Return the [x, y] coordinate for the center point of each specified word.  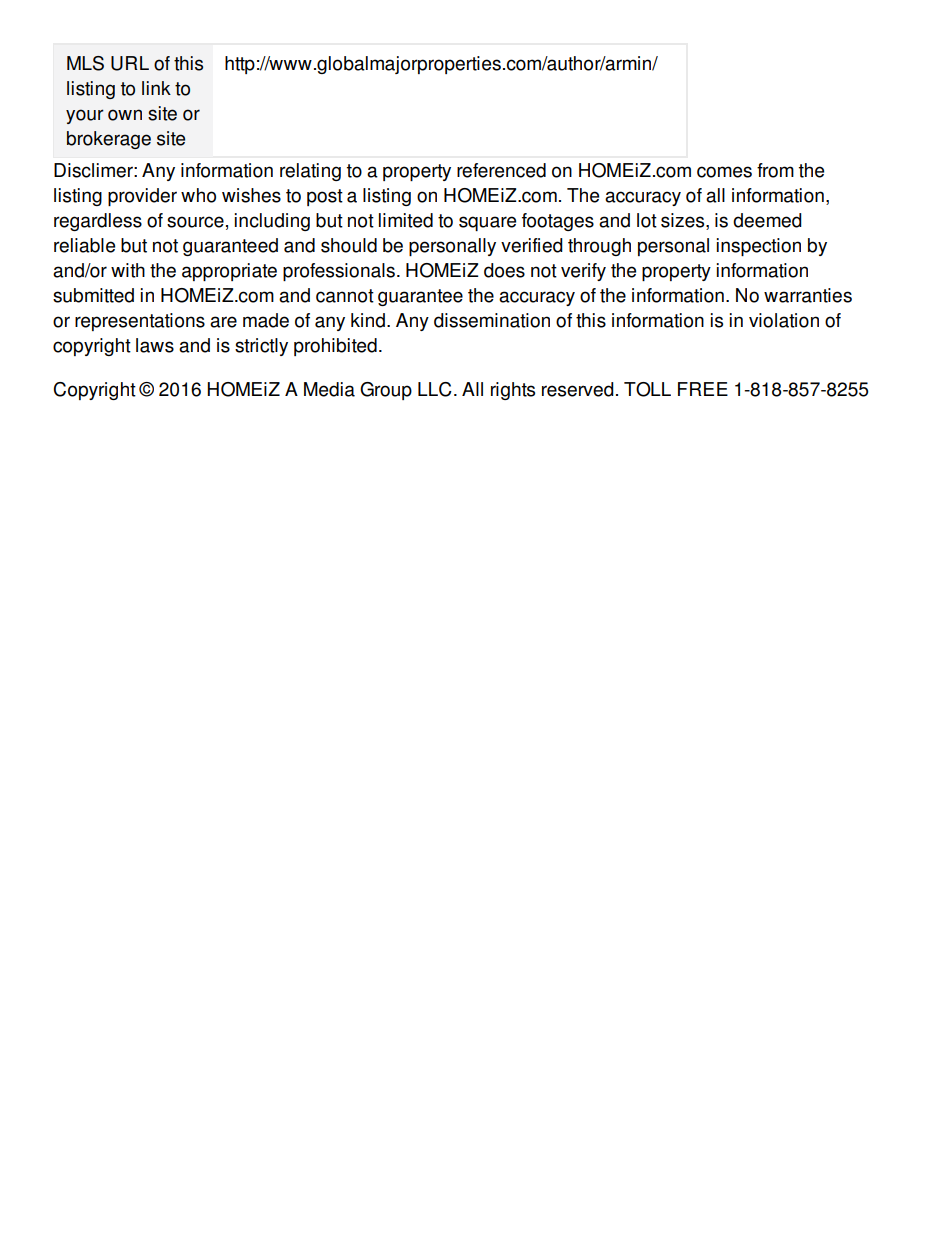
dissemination [492, 320]
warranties [808, 295]
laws [155, 345]
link [156, 88]
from [775, 170]
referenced [501, 170]
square [487, 223]
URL [130, 63]
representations [140, 322]
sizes [684, 221]
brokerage [109, 140]
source [195, 222]
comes [724, 172]
